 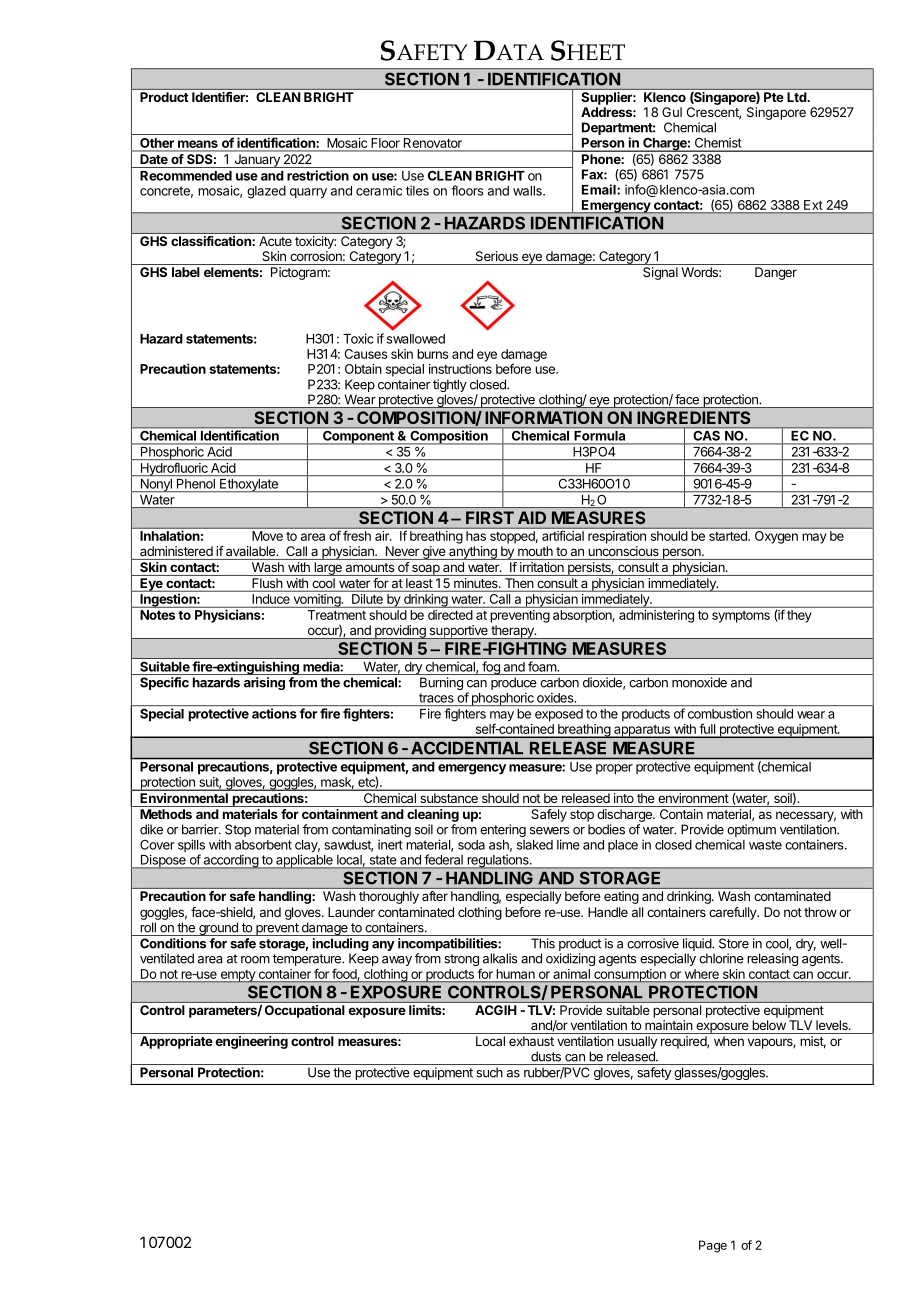 What do you see at coordinates (274, 713) in the image?
I see `actions` at bounding box center [274, 713].
